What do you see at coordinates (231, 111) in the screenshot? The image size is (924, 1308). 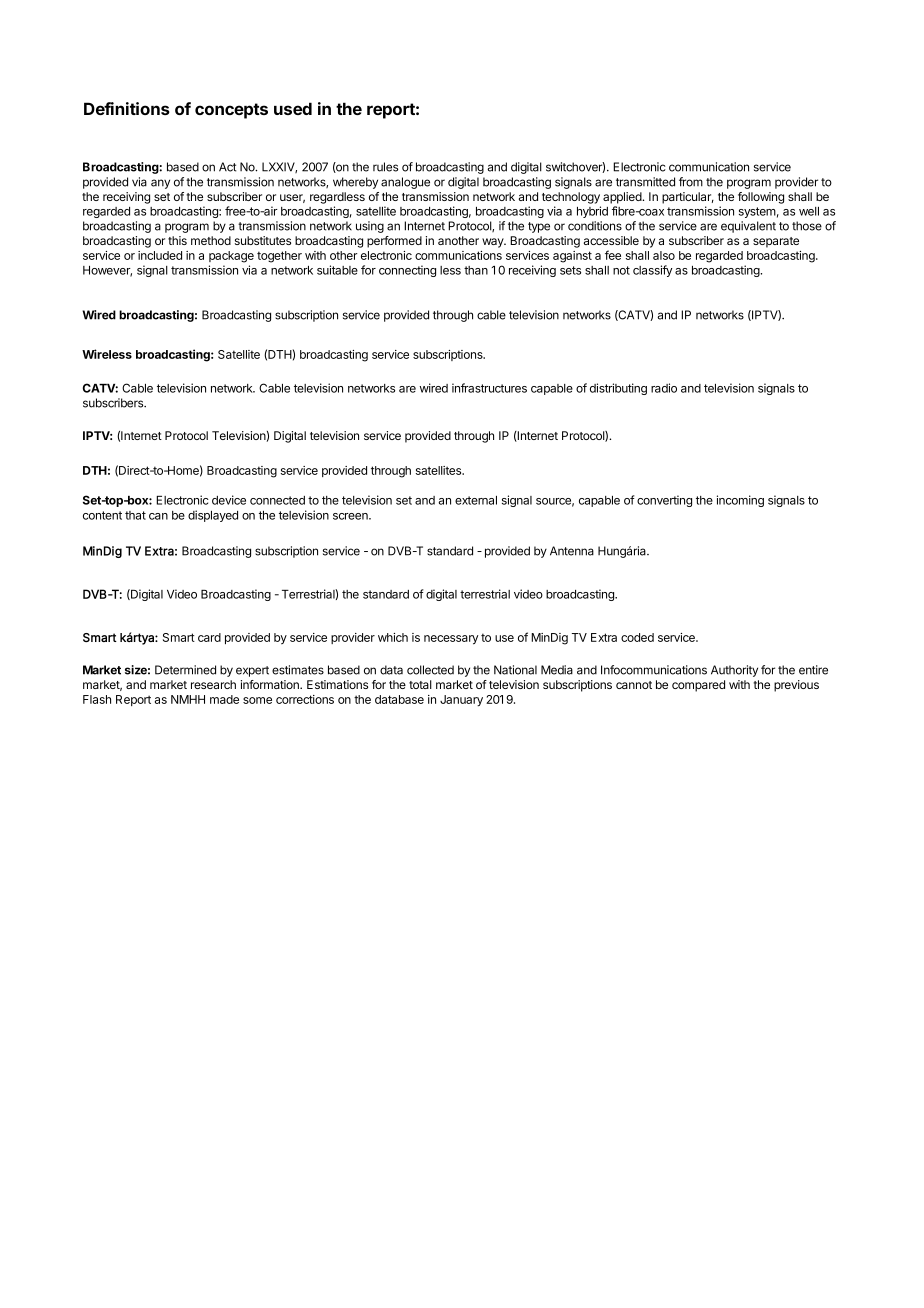 I see `concepts` at bounding box center [231, 111].
